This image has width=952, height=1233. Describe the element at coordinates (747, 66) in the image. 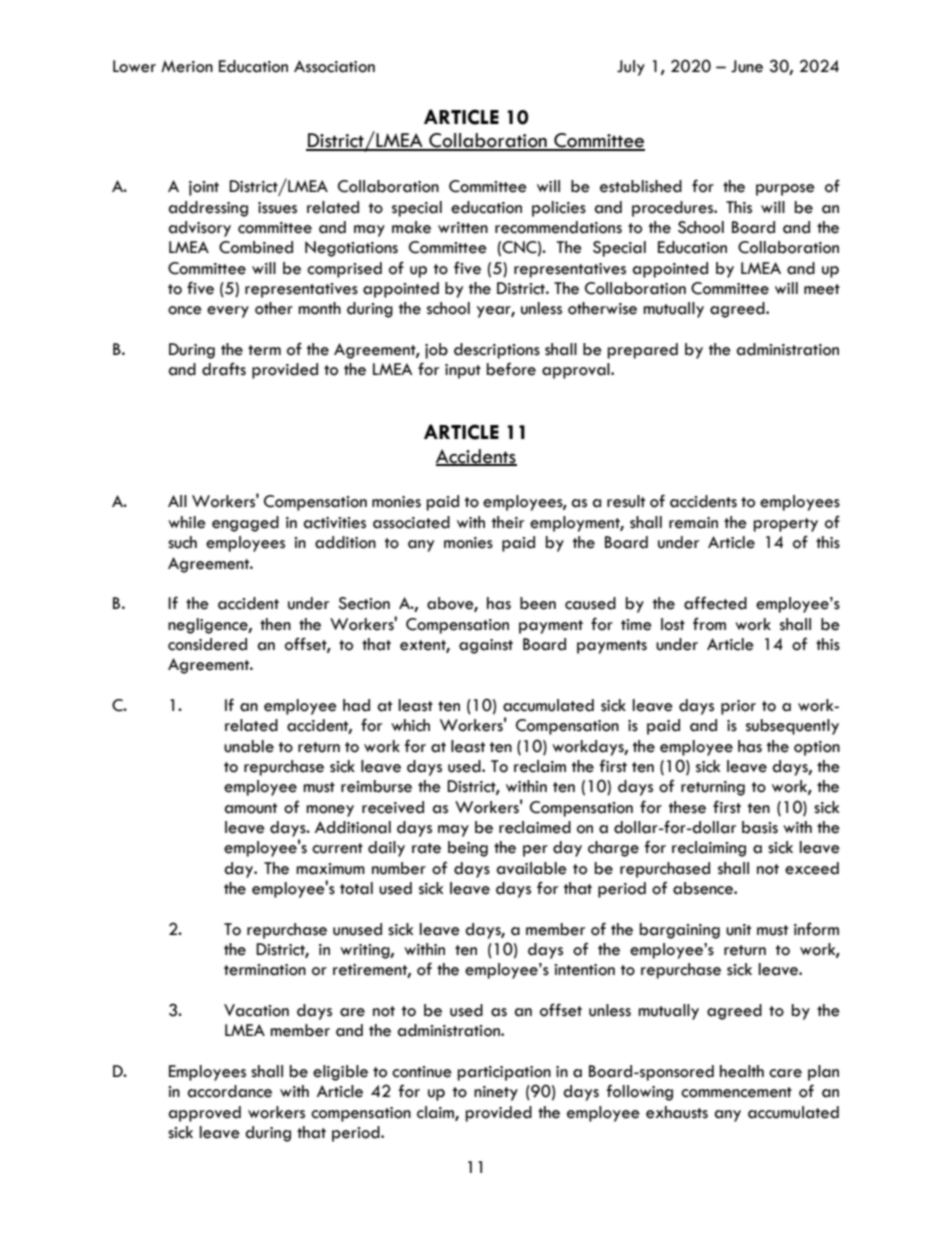

I see `June` at that location.
